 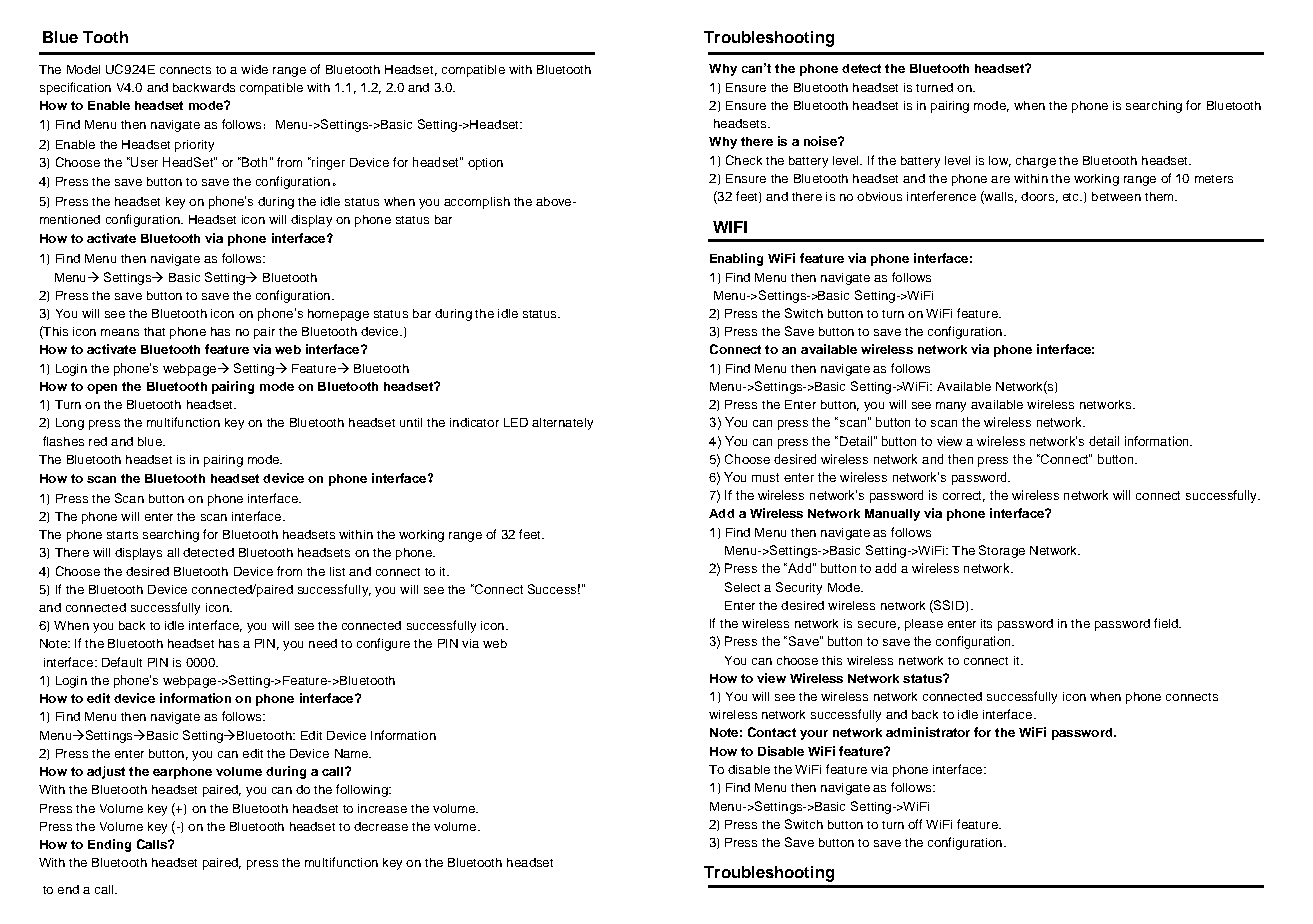 I want to click on wide, so click(x=254, y=69).
